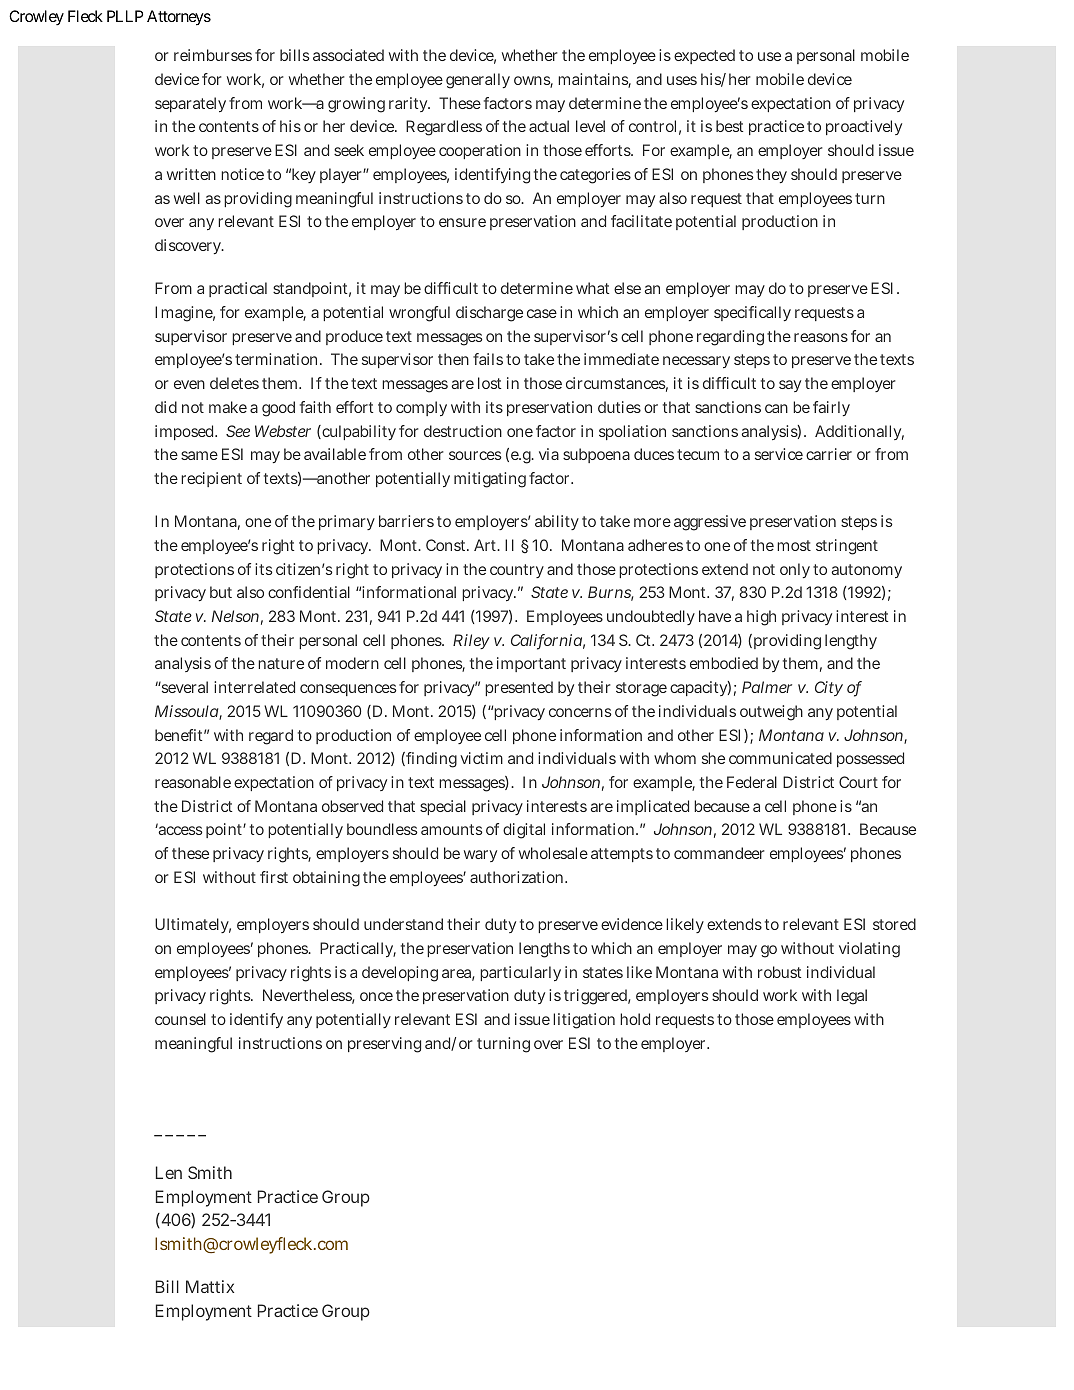 Image resolution: width=1074 pixels, height=1390 pixels. What do you see at coordinates (780, 758) in the screenshot?
I see `communicated` at bounding box center [780, 758].
